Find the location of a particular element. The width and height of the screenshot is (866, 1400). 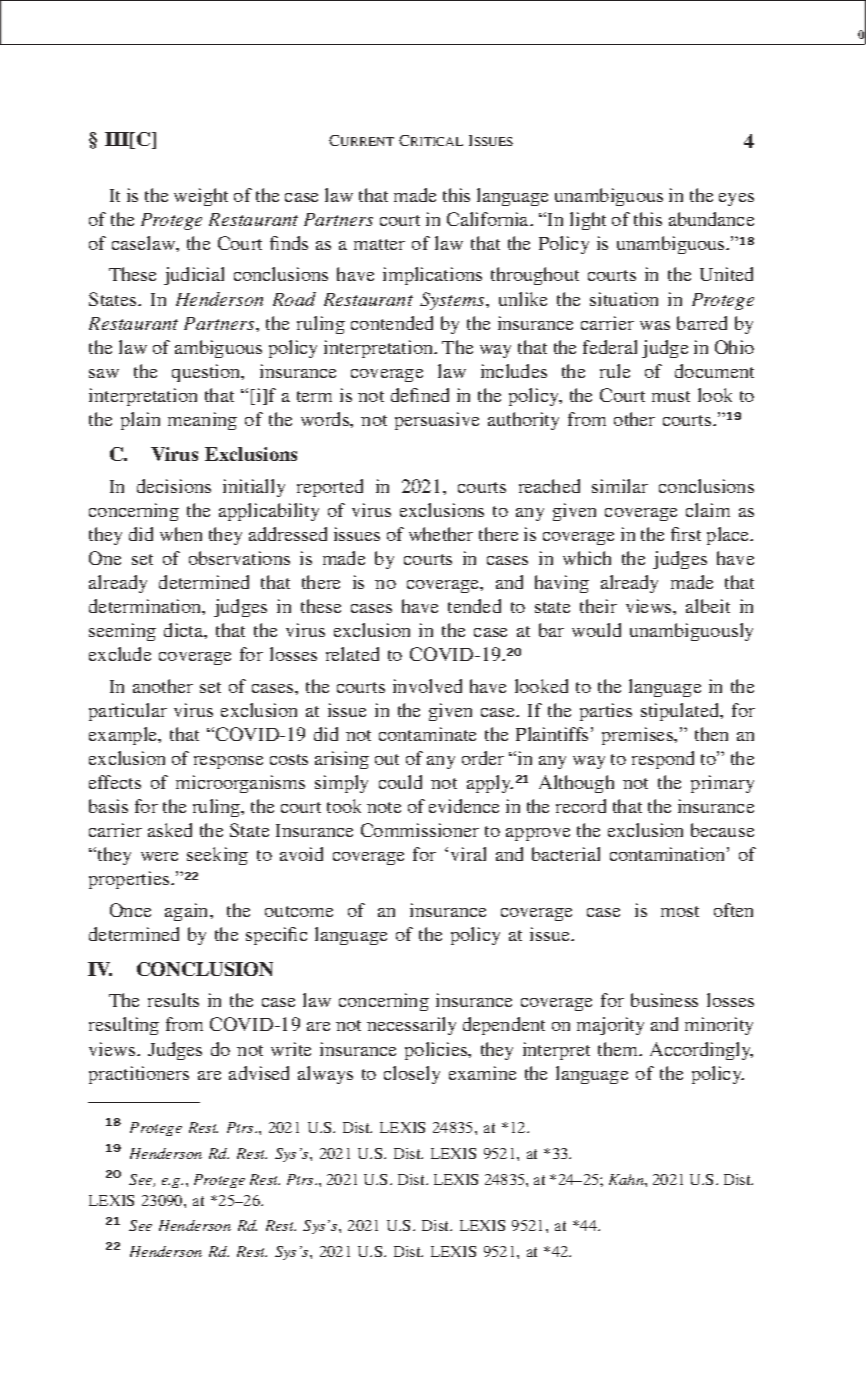

meaning is located at coordinates (202, 421).
